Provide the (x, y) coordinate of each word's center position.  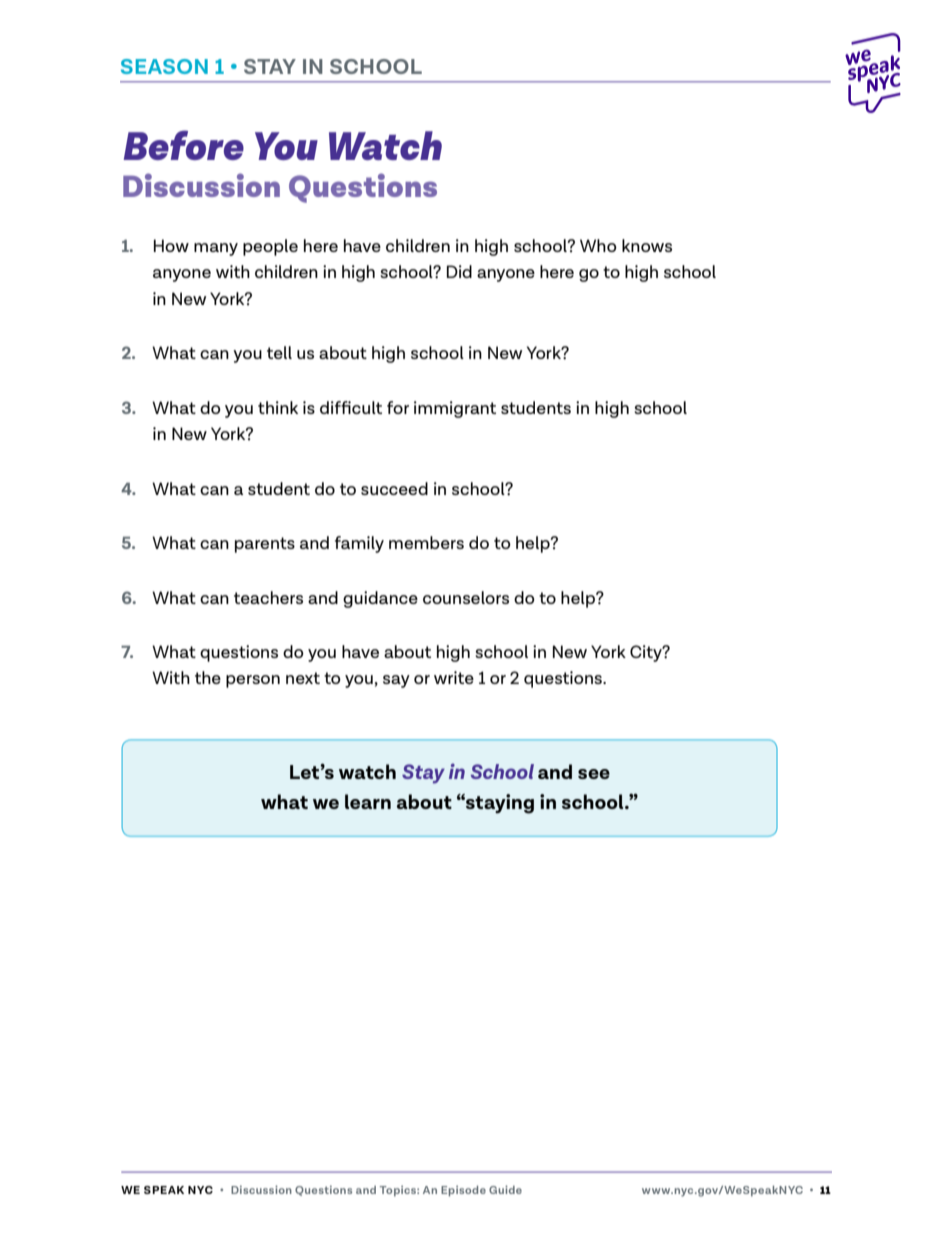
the (208, 677)
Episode (463, 1191)
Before (183, 145)
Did (459, 271)
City (647, 653)
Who (598, 245)
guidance (380, 599)
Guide (505, 1189)
